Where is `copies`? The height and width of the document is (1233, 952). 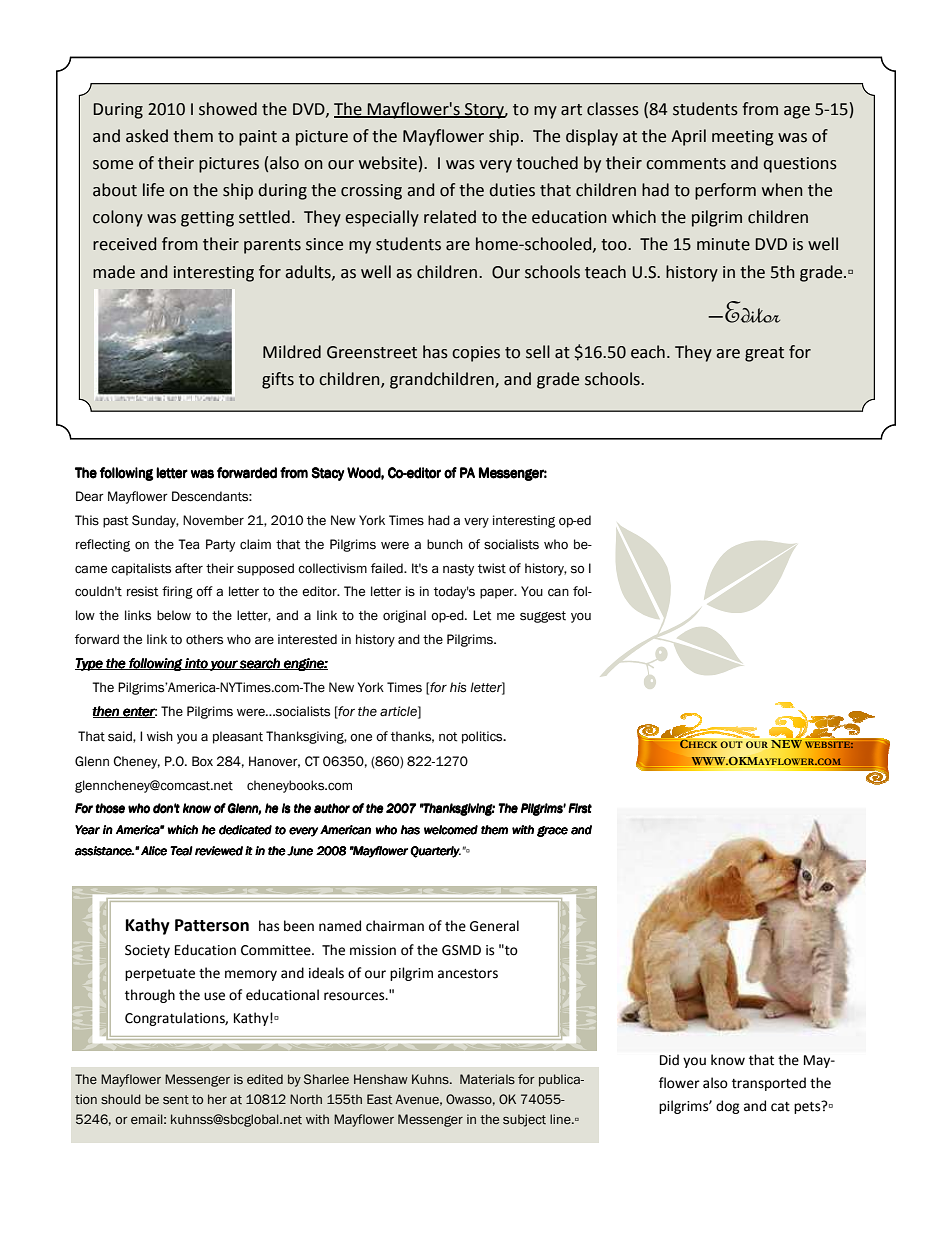 copies is located at coordinates (476, 354).
